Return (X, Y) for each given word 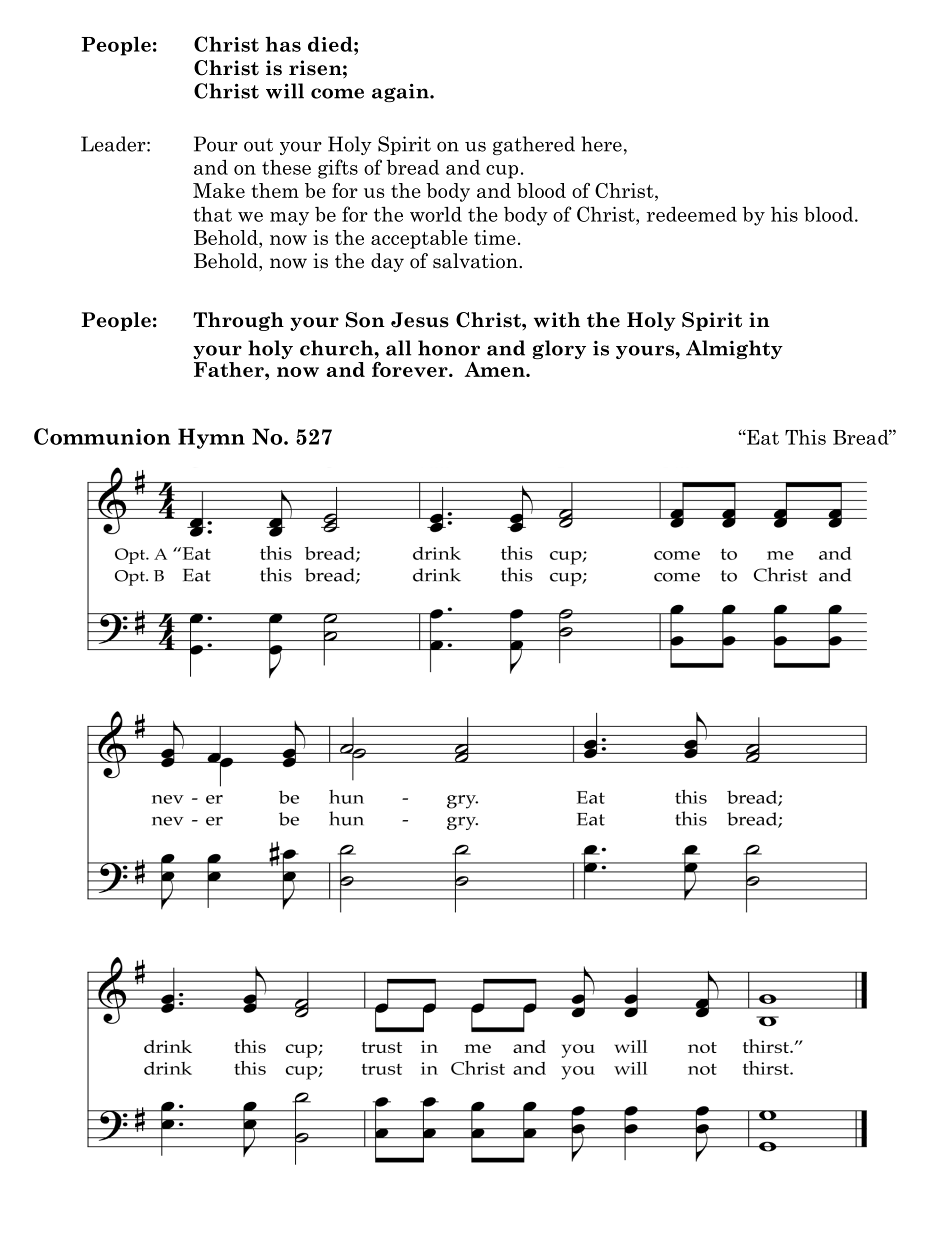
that (212, 214)
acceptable (419, 239)
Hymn (211, 438)
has (283, 44)
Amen (496, 369)
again (401, 92)
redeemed (692, 214)
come (337, 93)
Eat (762, 437)
